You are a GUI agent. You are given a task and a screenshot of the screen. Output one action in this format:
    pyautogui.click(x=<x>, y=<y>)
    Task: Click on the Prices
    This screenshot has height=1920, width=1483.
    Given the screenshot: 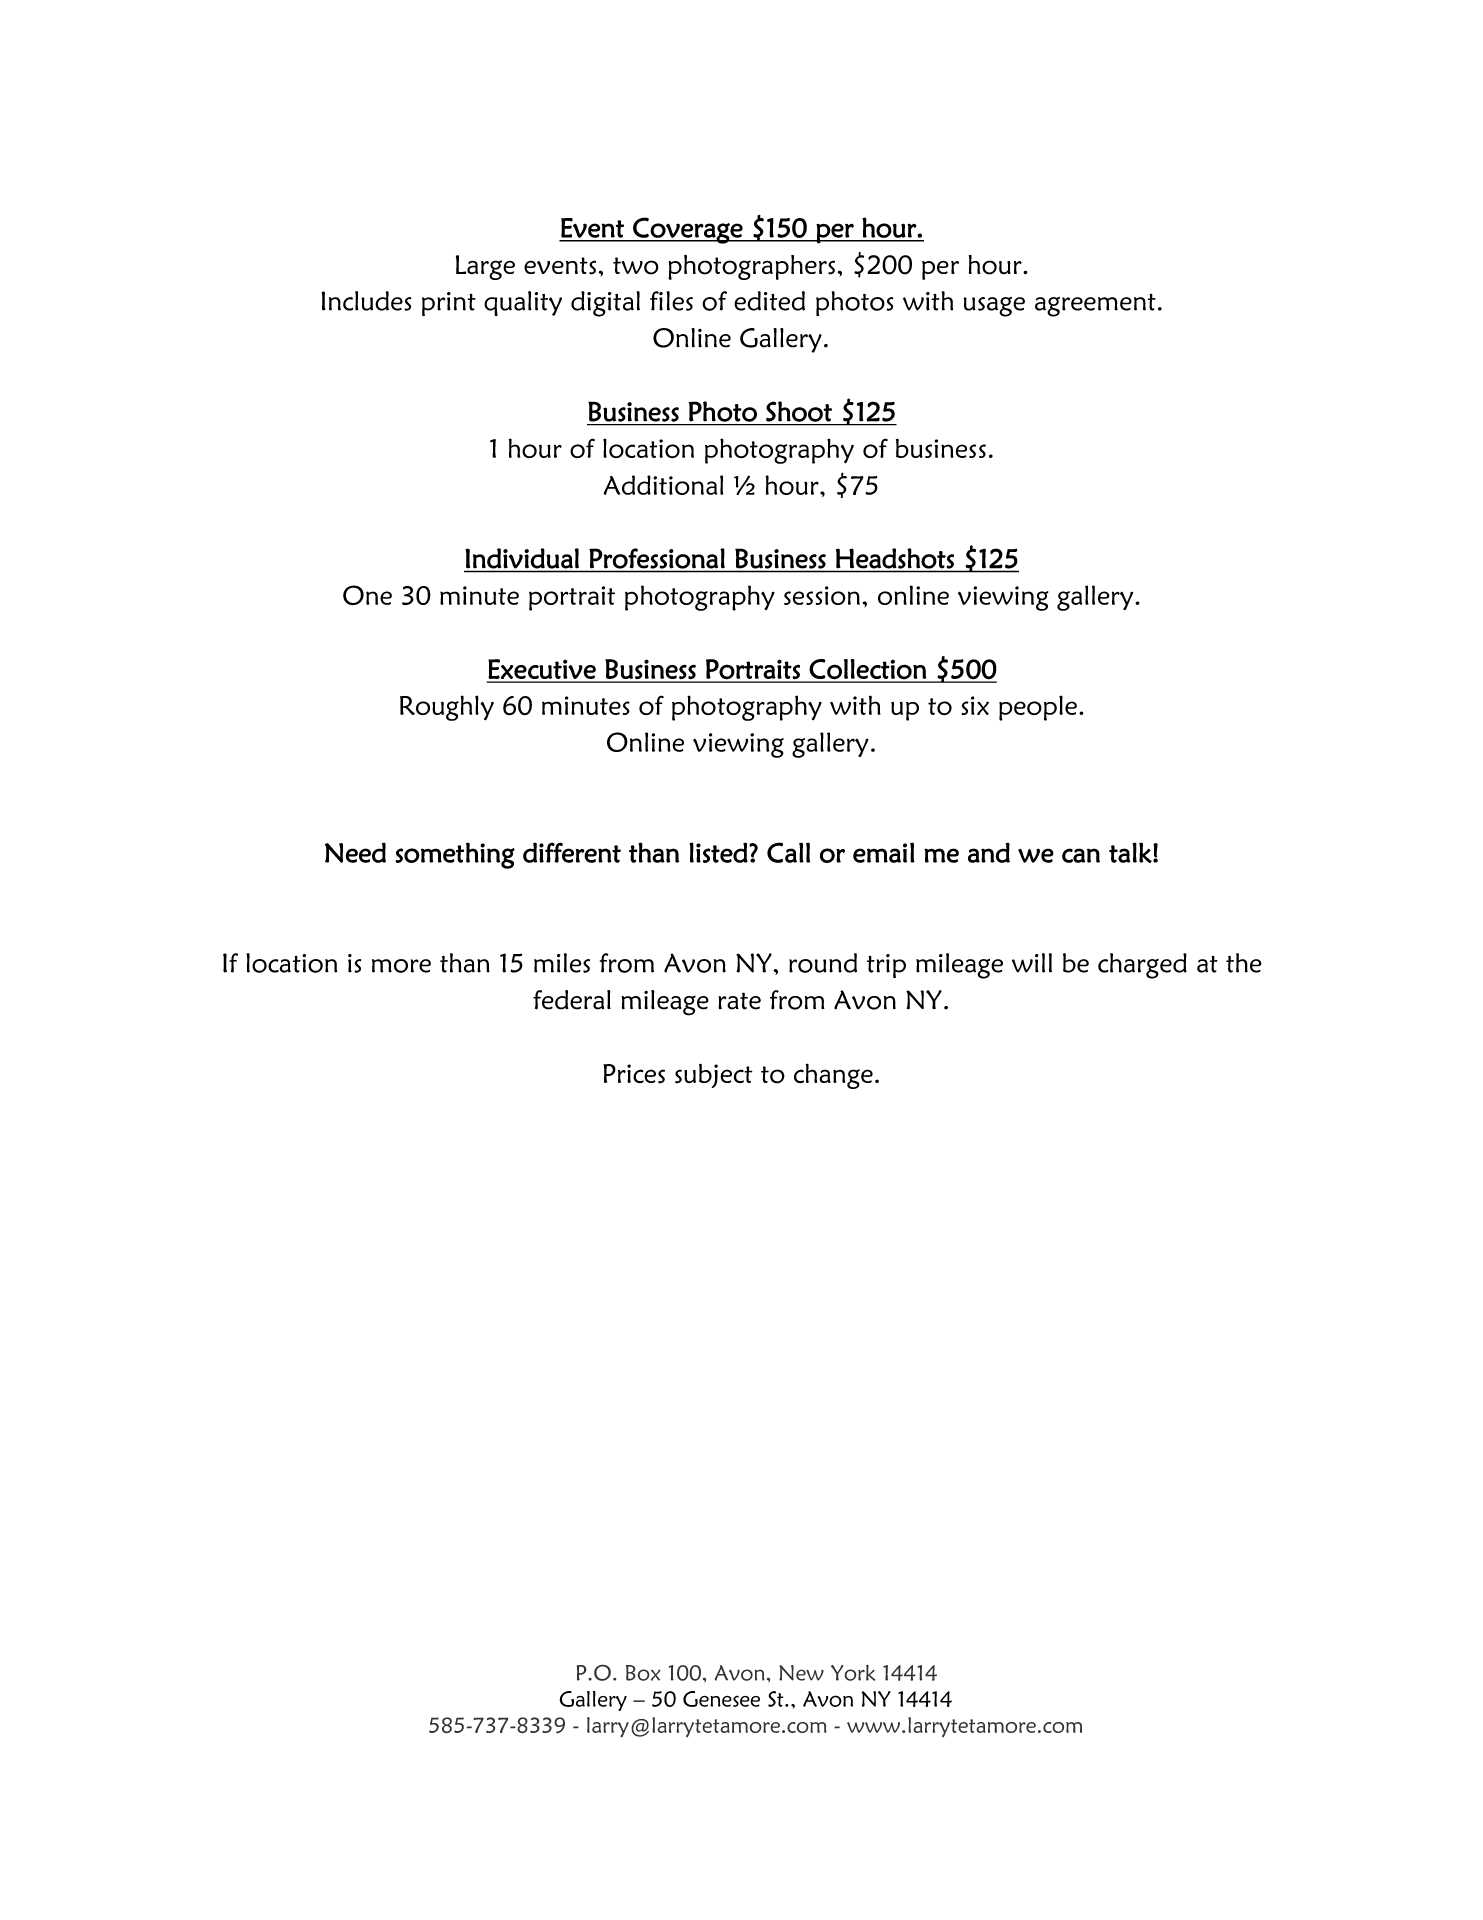 What is the action you would take?
    pyautogui.click(x=634, y=1074)
